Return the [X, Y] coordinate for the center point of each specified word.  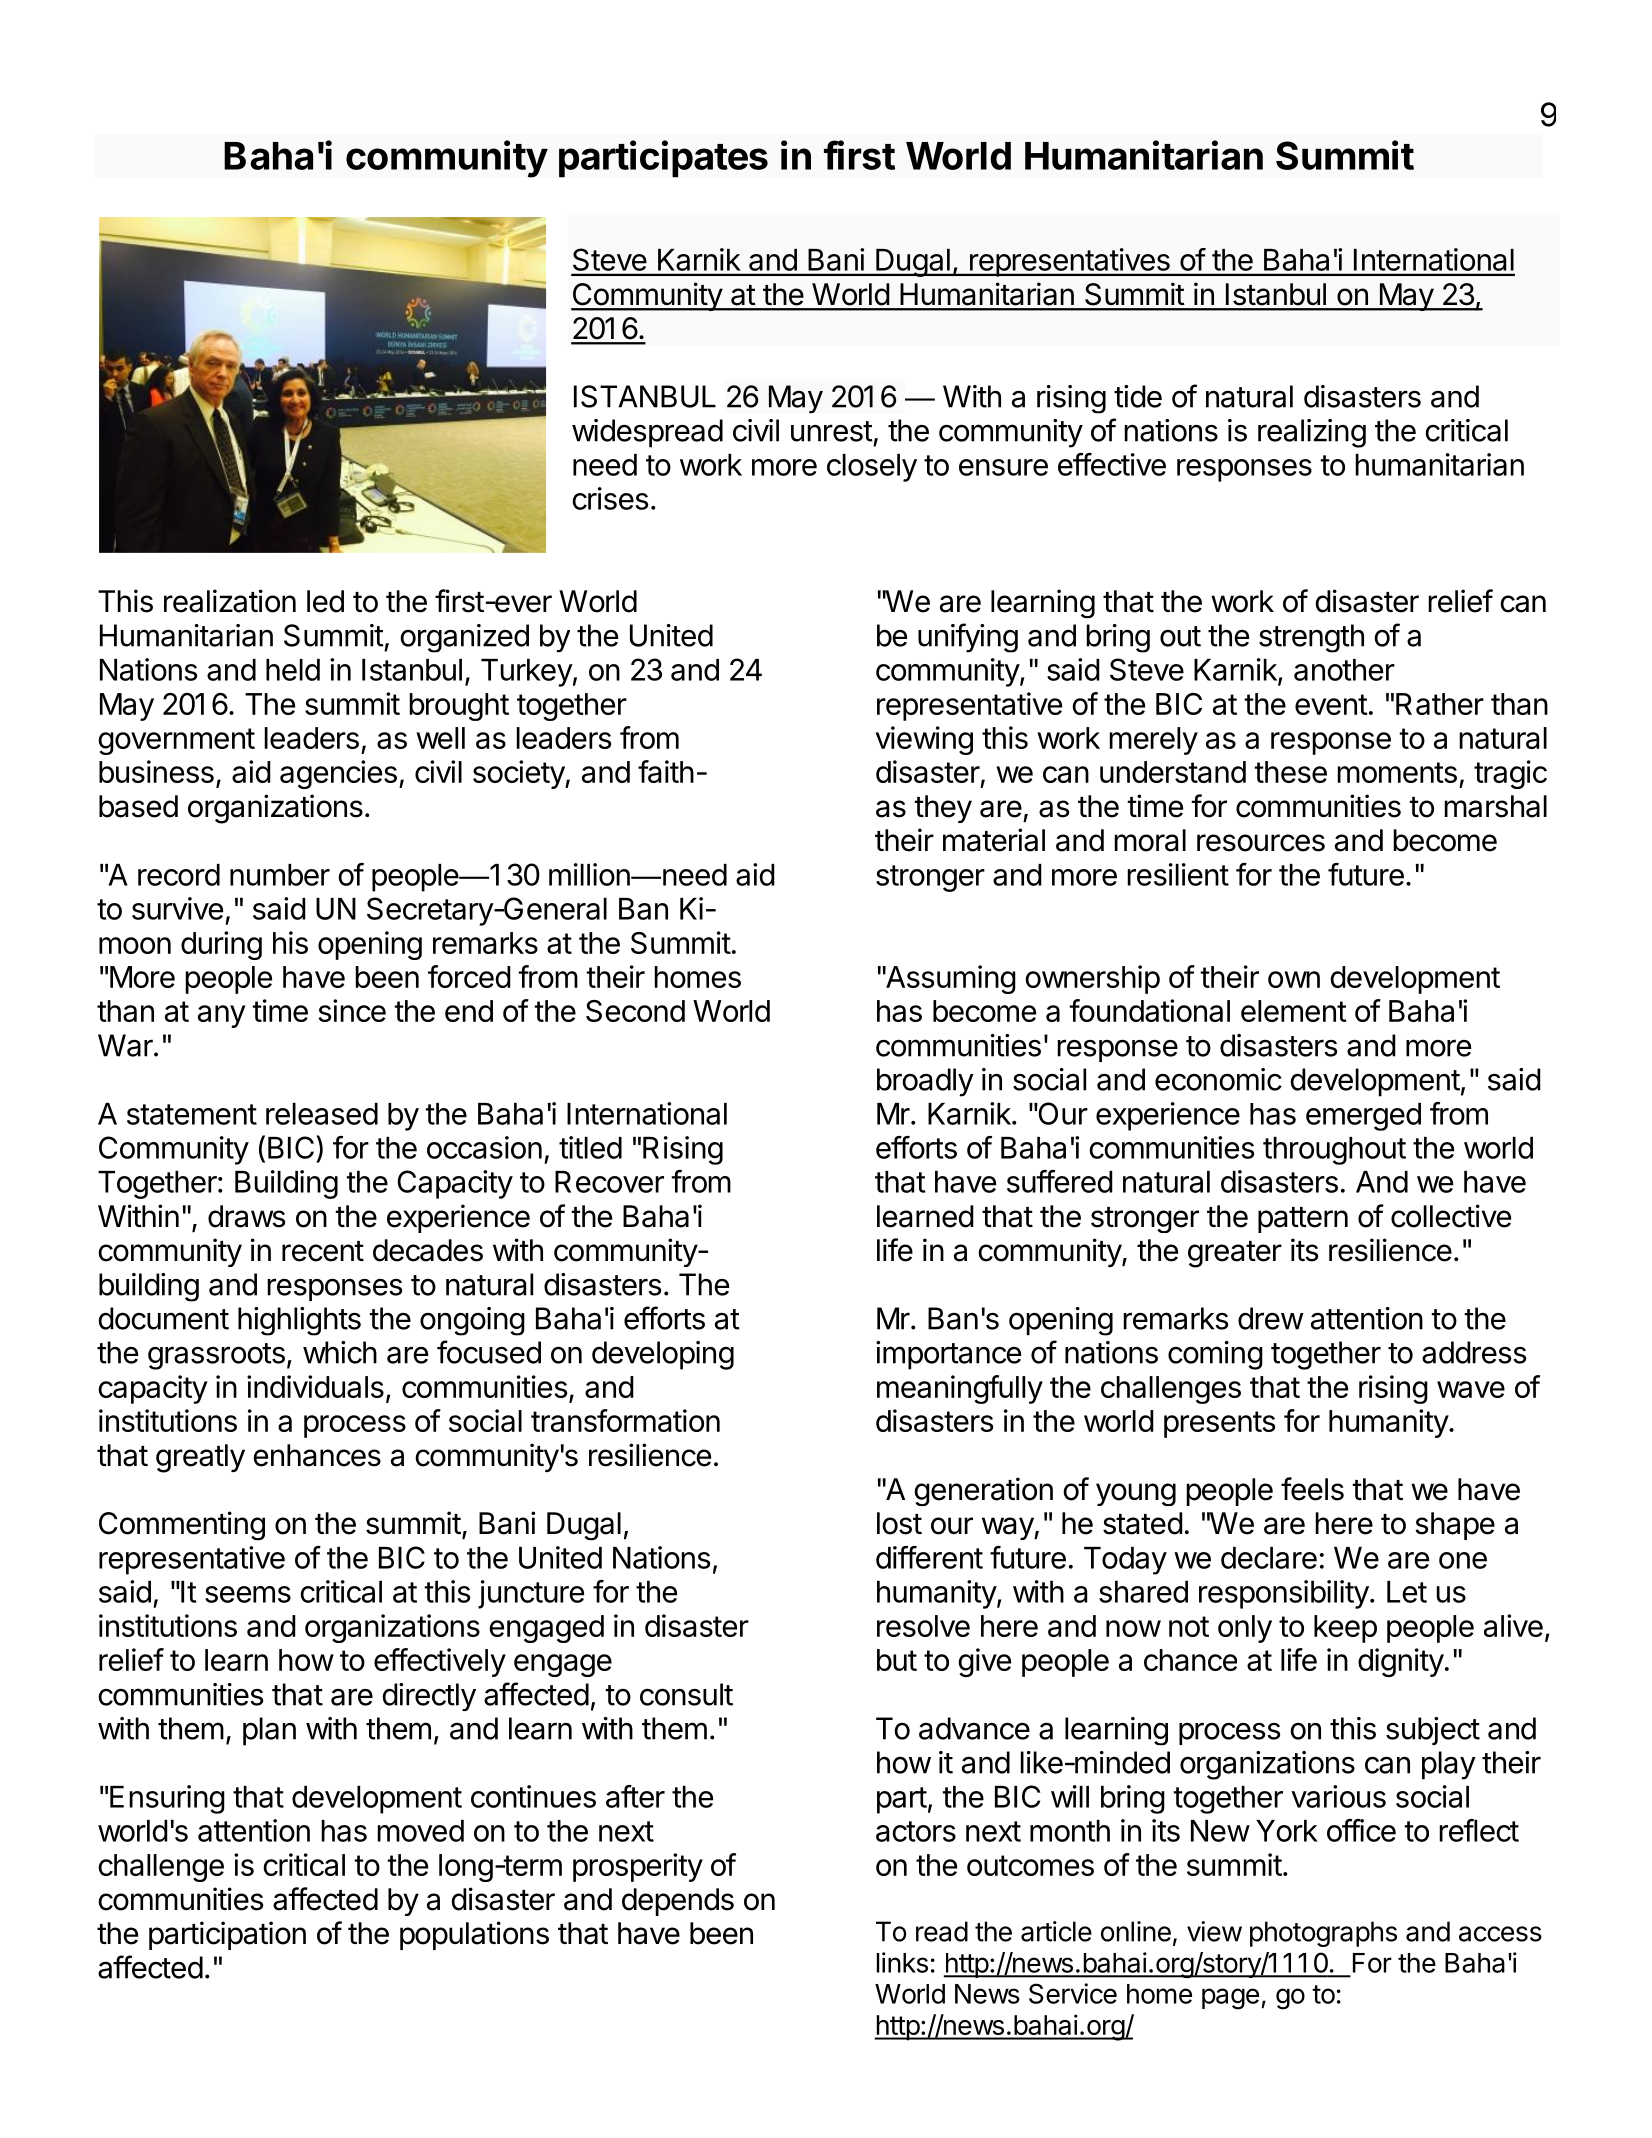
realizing [1312, 433]
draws [247, 1216]
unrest [832, 431]
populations [474, 1935]
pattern [1303, 1220]
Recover [609, 1182]
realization [230, 601]
